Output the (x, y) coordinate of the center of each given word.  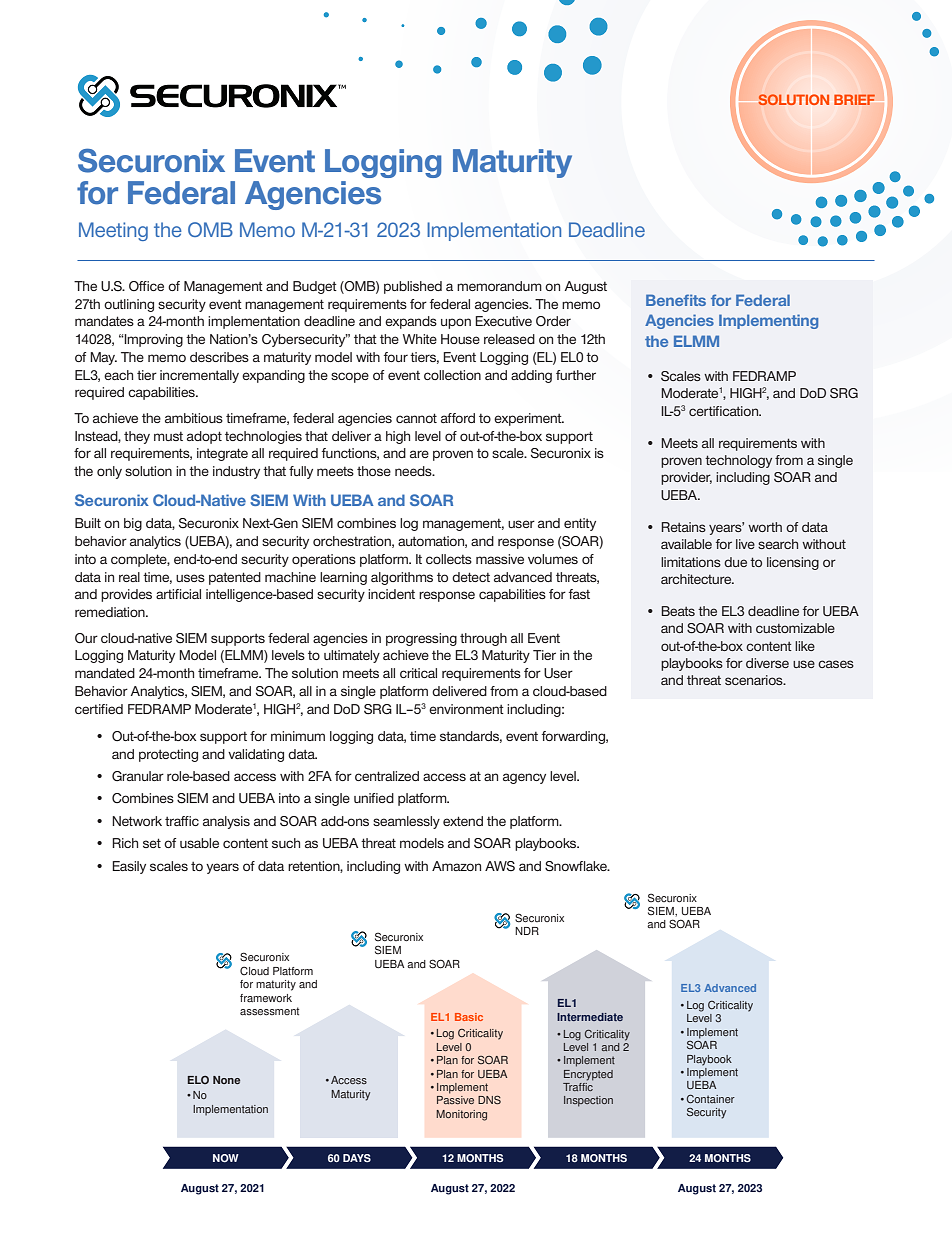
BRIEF (854, 99)
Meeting (113, 231)
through (483, 639)
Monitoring (461, 1115)
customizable (795, 628)
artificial (178, 594)
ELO (198, 1080)
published (413, 287)
